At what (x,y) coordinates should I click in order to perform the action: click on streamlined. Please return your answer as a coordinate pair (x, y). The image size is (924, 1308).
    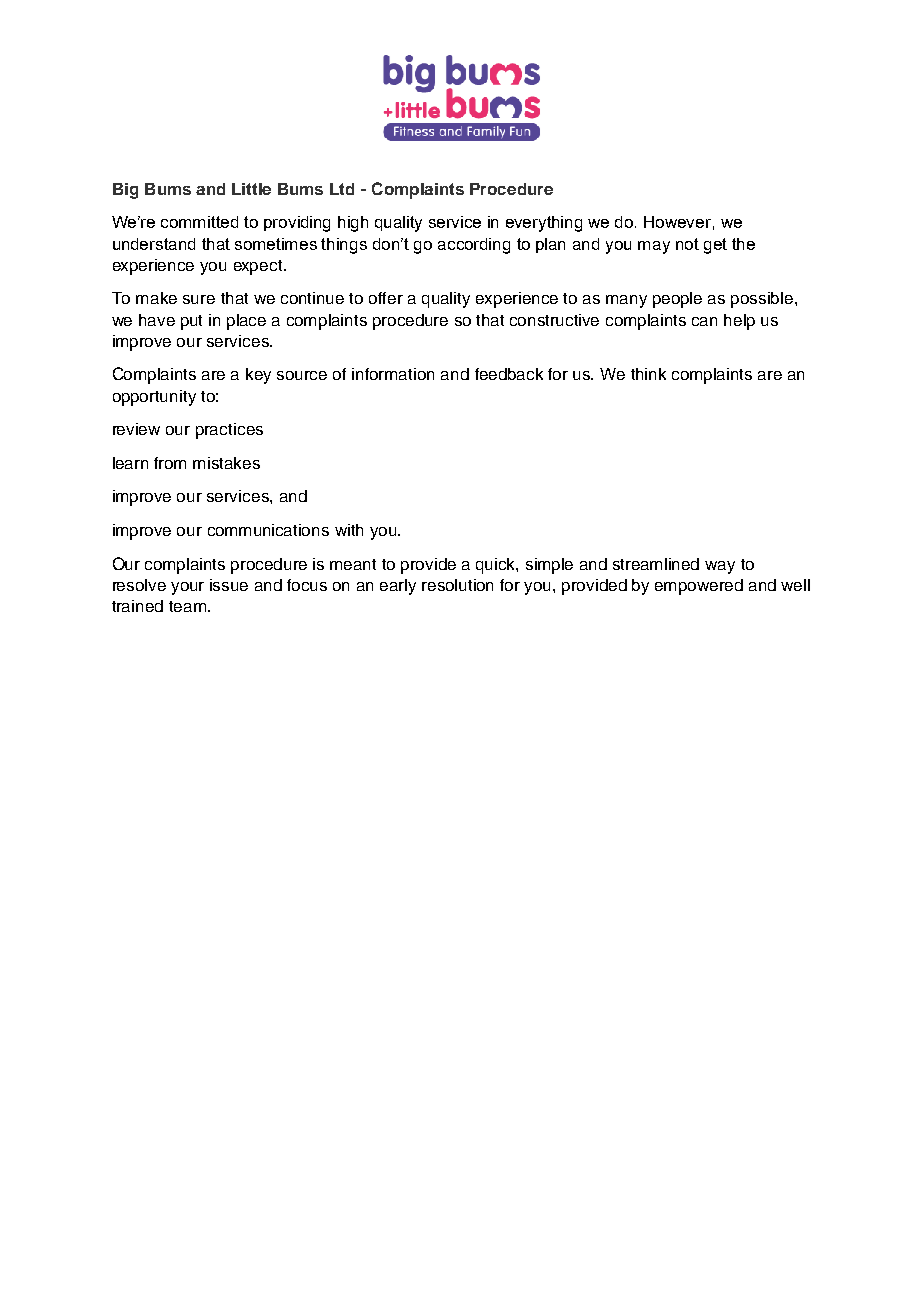
    Looking at the image, I should click on (656, 564).
